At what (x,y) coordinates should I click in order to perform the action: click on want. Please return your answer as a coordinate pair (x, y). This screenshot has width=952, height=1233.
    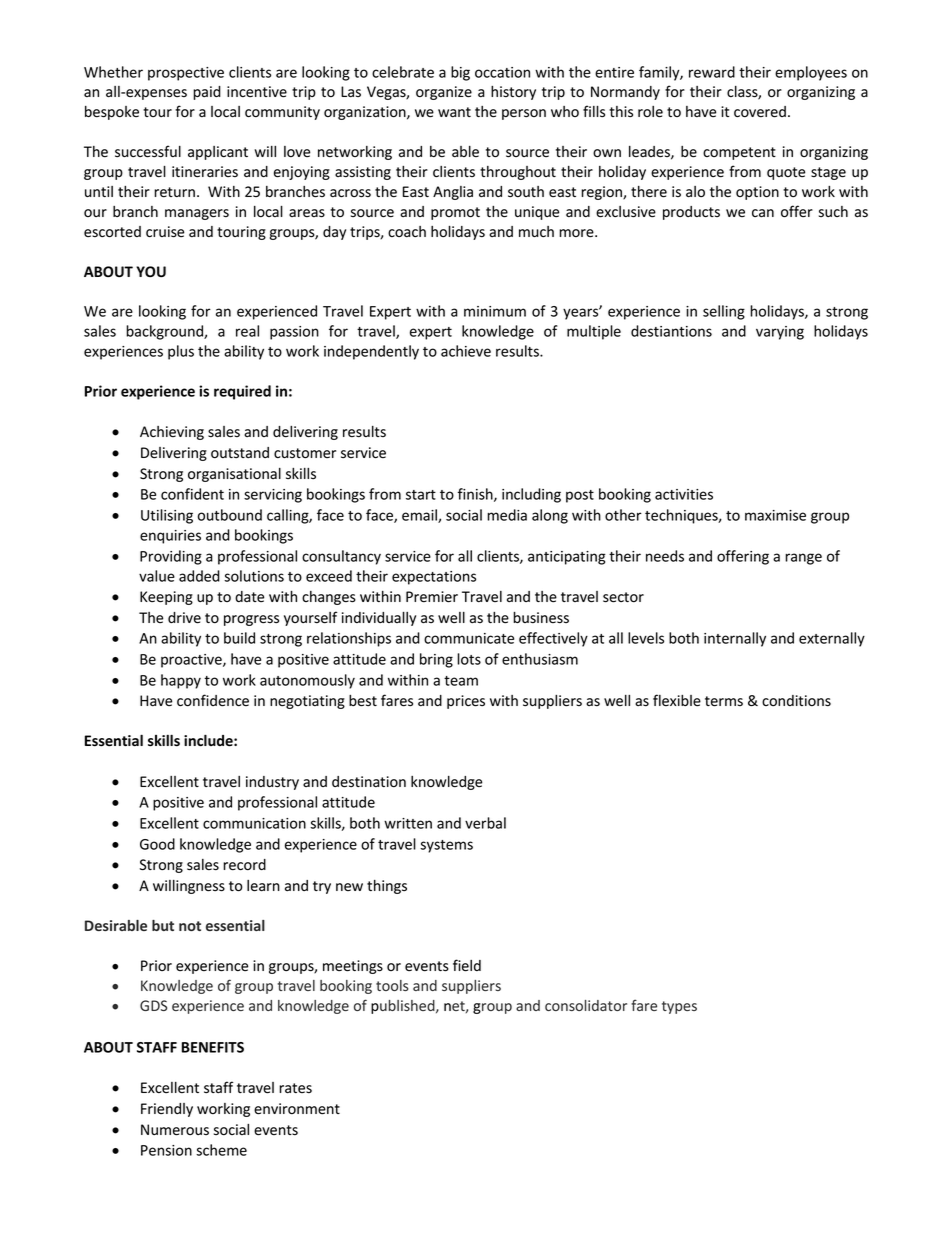
    Looking at the image, I should click on (454, 112).
